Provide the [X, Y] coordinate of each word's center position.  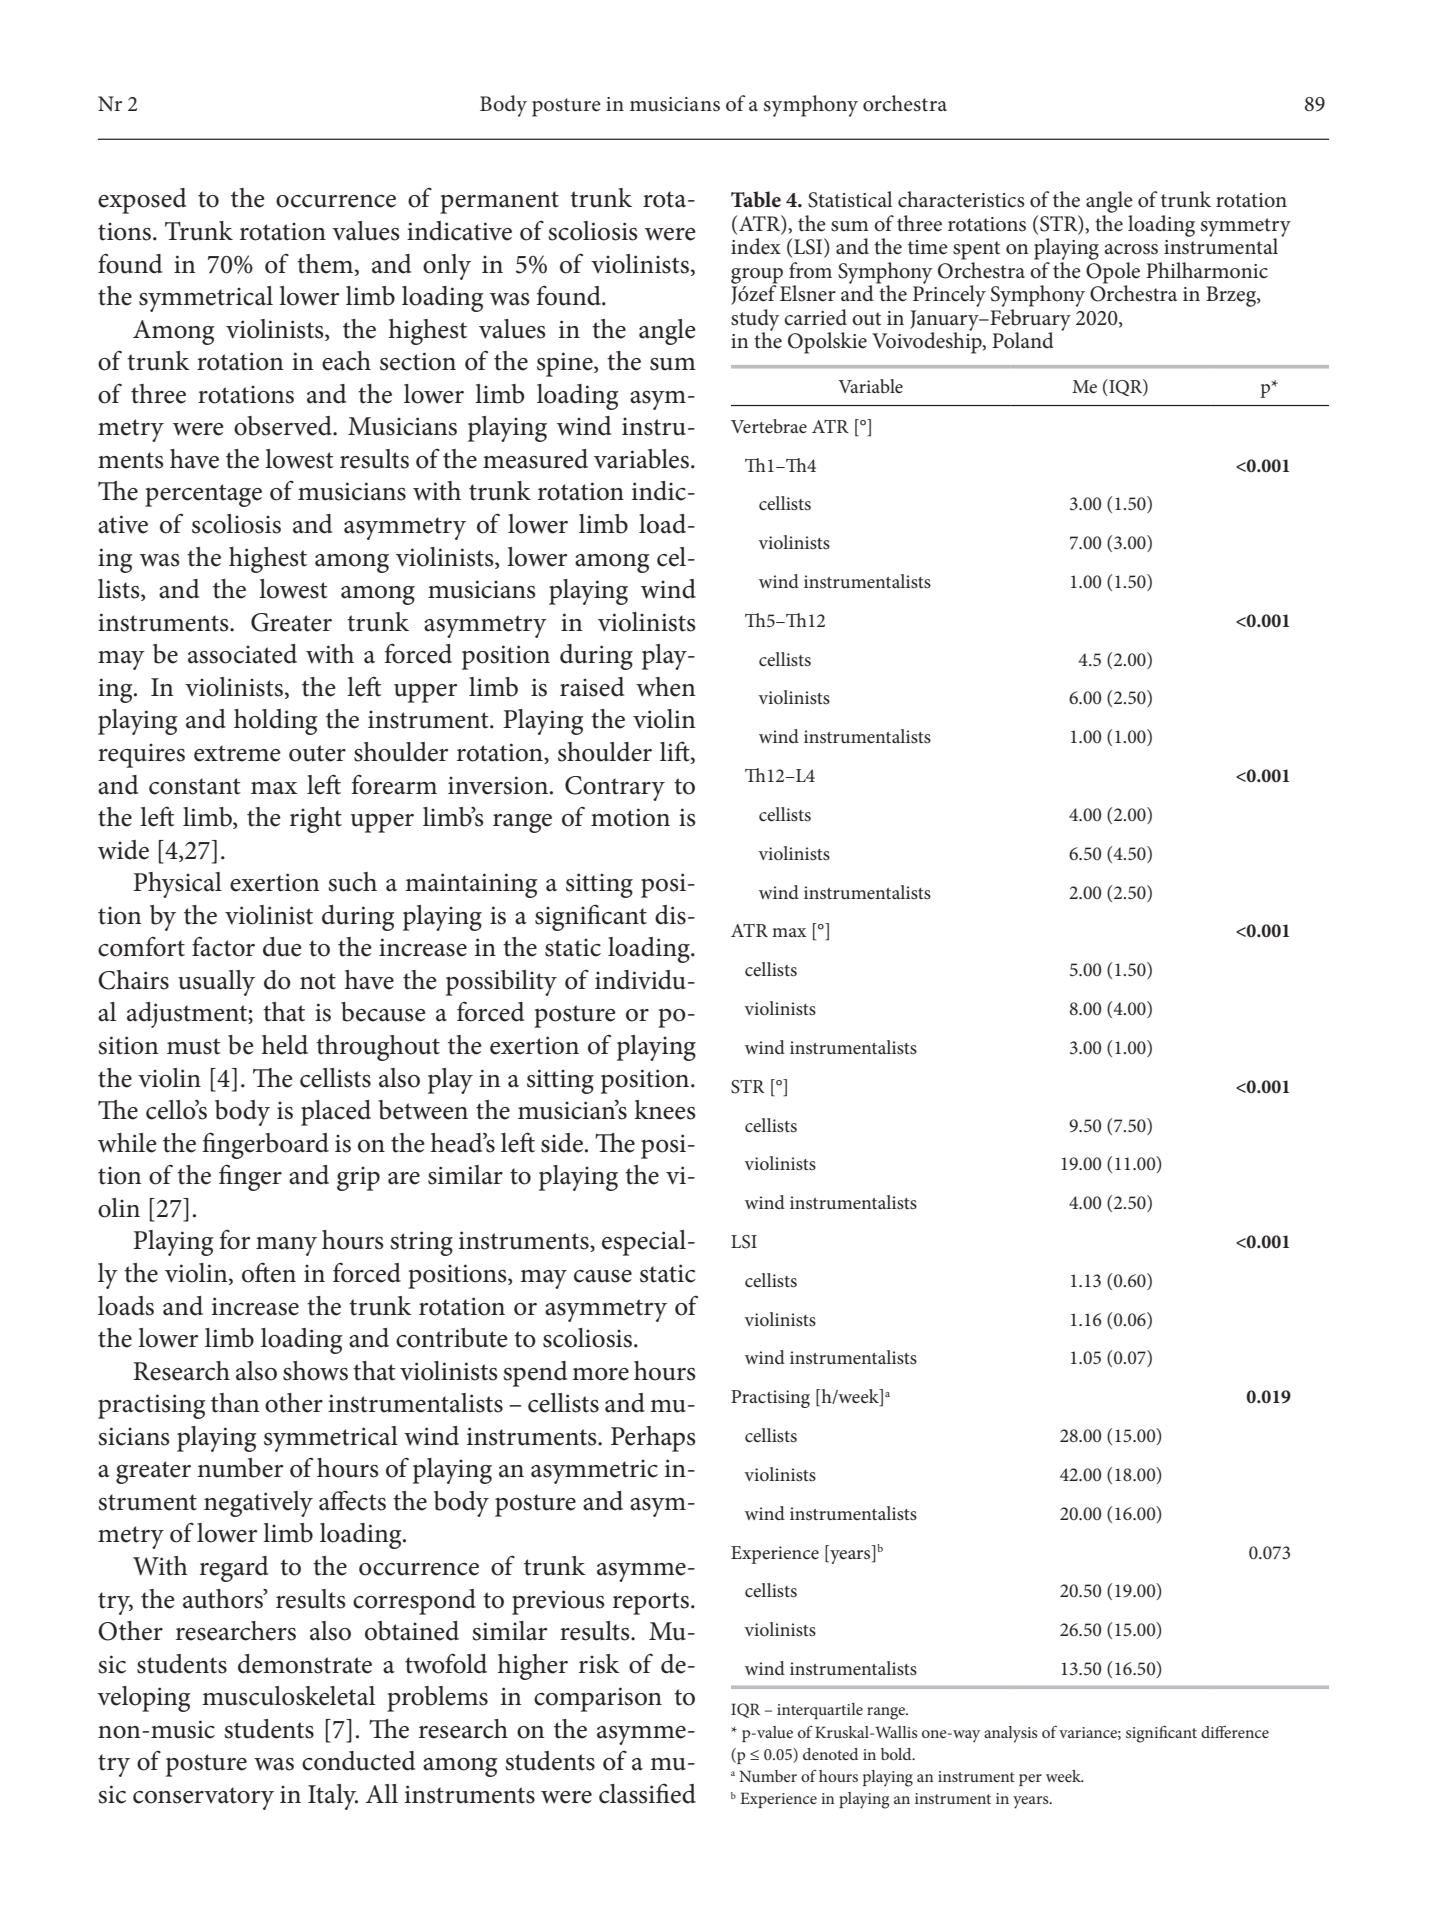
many [286, 1246]
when [665, 687]
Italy [333, 1797]
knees [665, 1110]
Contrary [615, 788]
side [562, 1143]
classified [647, 1793]
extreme [237, 753]
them [326, 264]
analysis [1010, 1734]
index [756, 246]
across [1131, 249]
